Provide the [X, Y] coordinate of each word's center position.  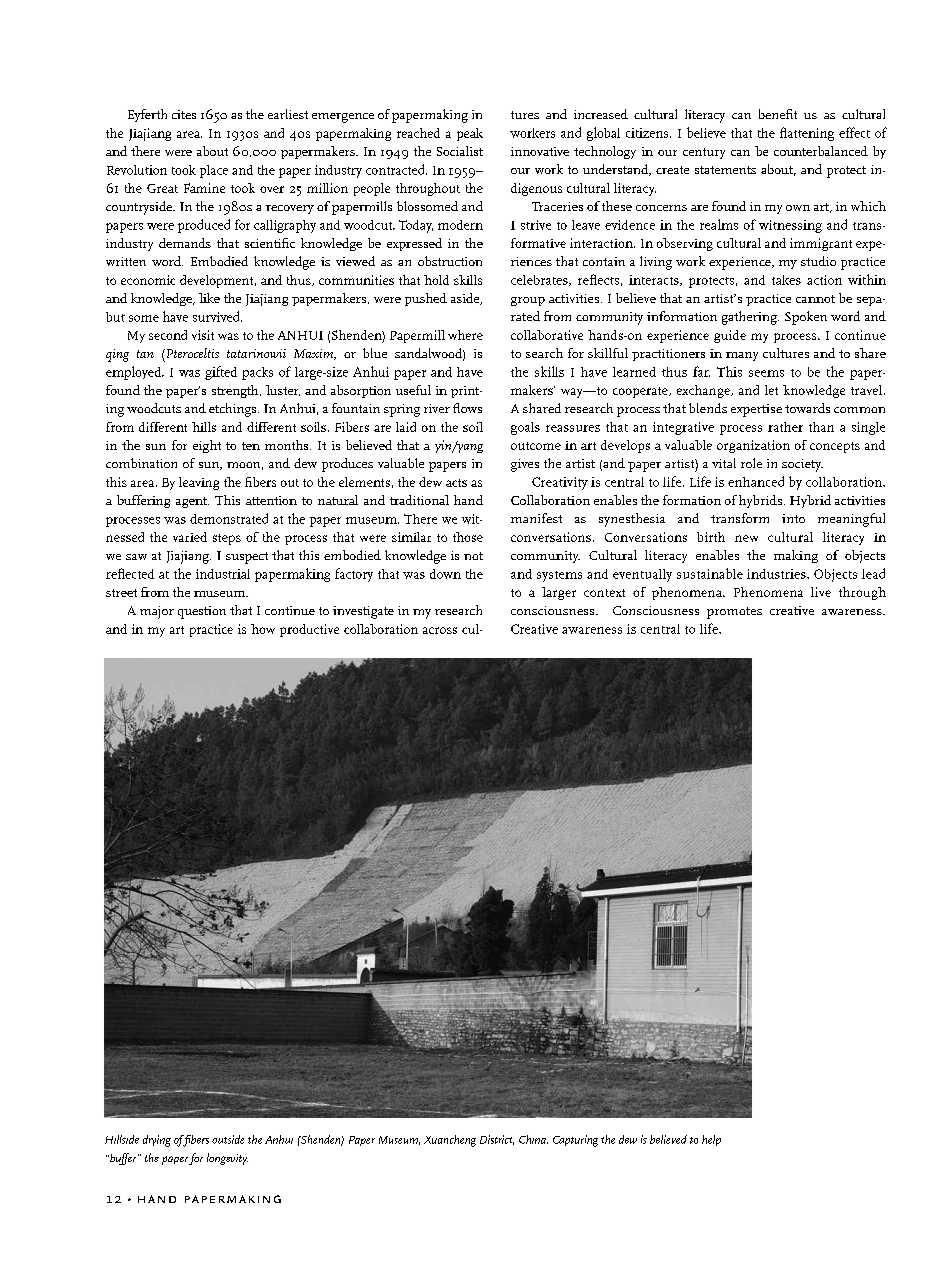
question [202, 612]
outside [228, 1139]
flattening [807, 134]
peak [470, 134]
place [214, 171]
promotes [734, 613]
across [440, 630]
